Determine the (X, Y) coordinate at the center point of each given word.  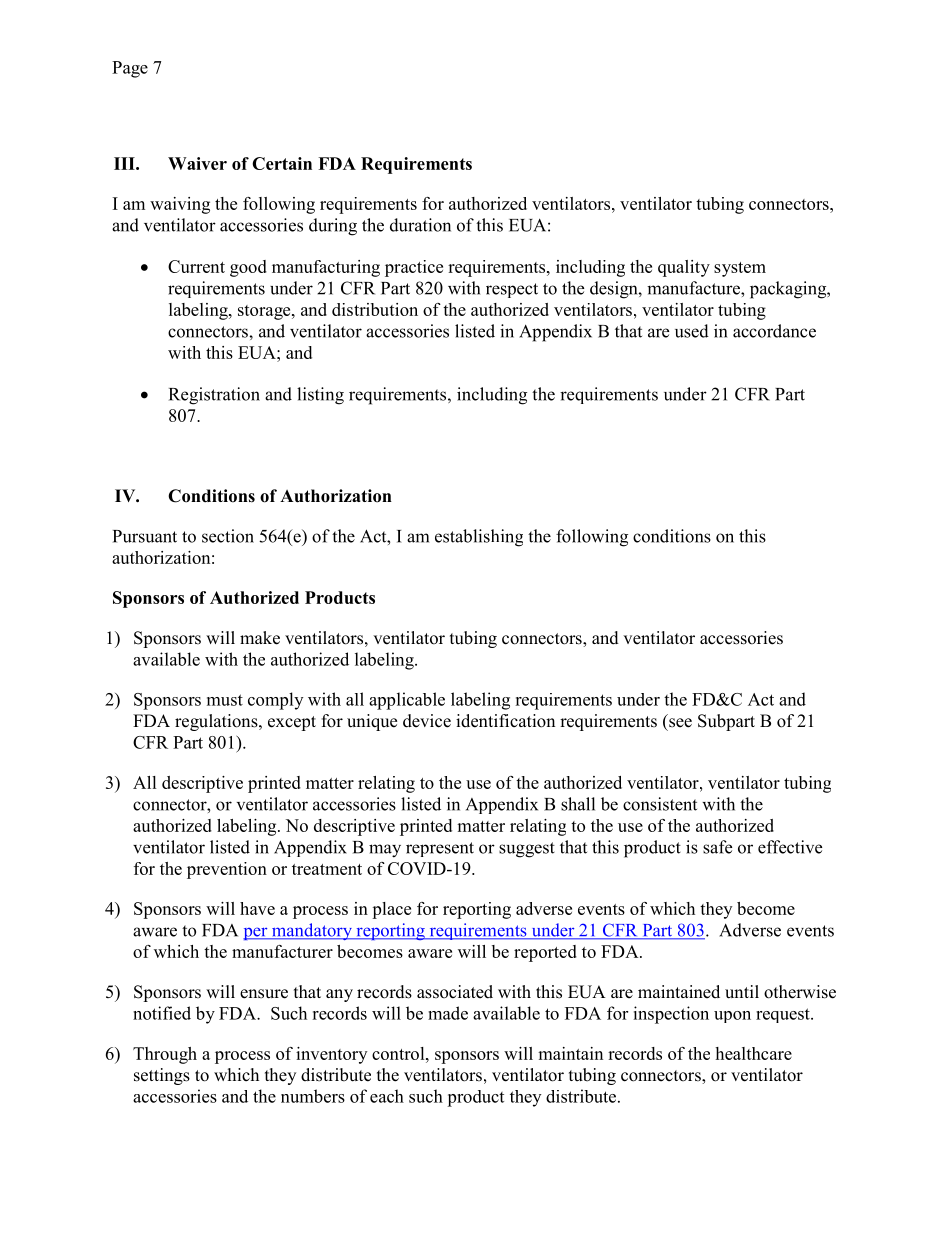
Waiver (197, 163)
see (680, 723)
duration (420, 225)
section (228, 536)
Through (165, 1055)
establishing (479, 538)
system (740, 269)
